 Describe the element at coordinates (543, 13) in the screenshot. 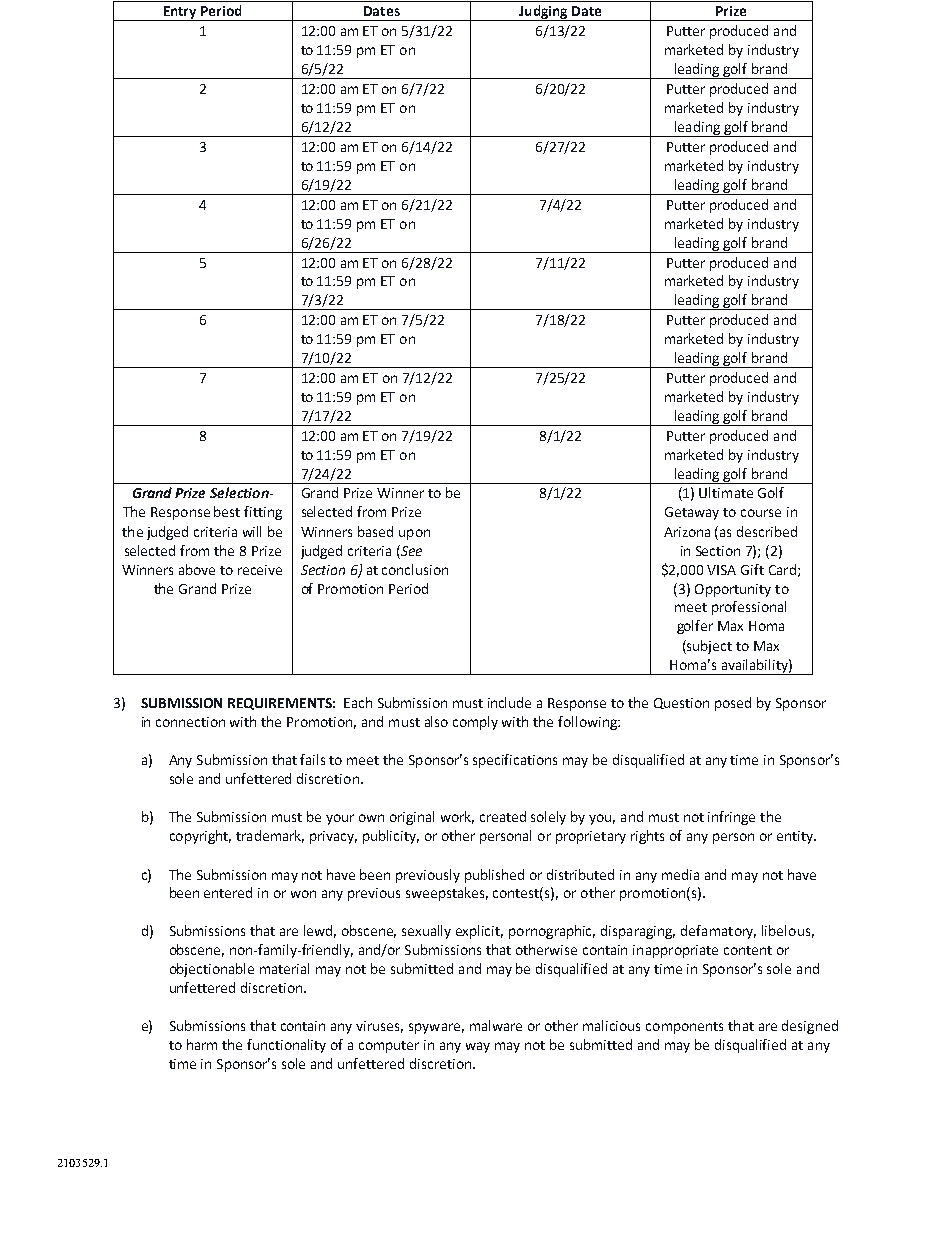

I see `Judging` at that location.
